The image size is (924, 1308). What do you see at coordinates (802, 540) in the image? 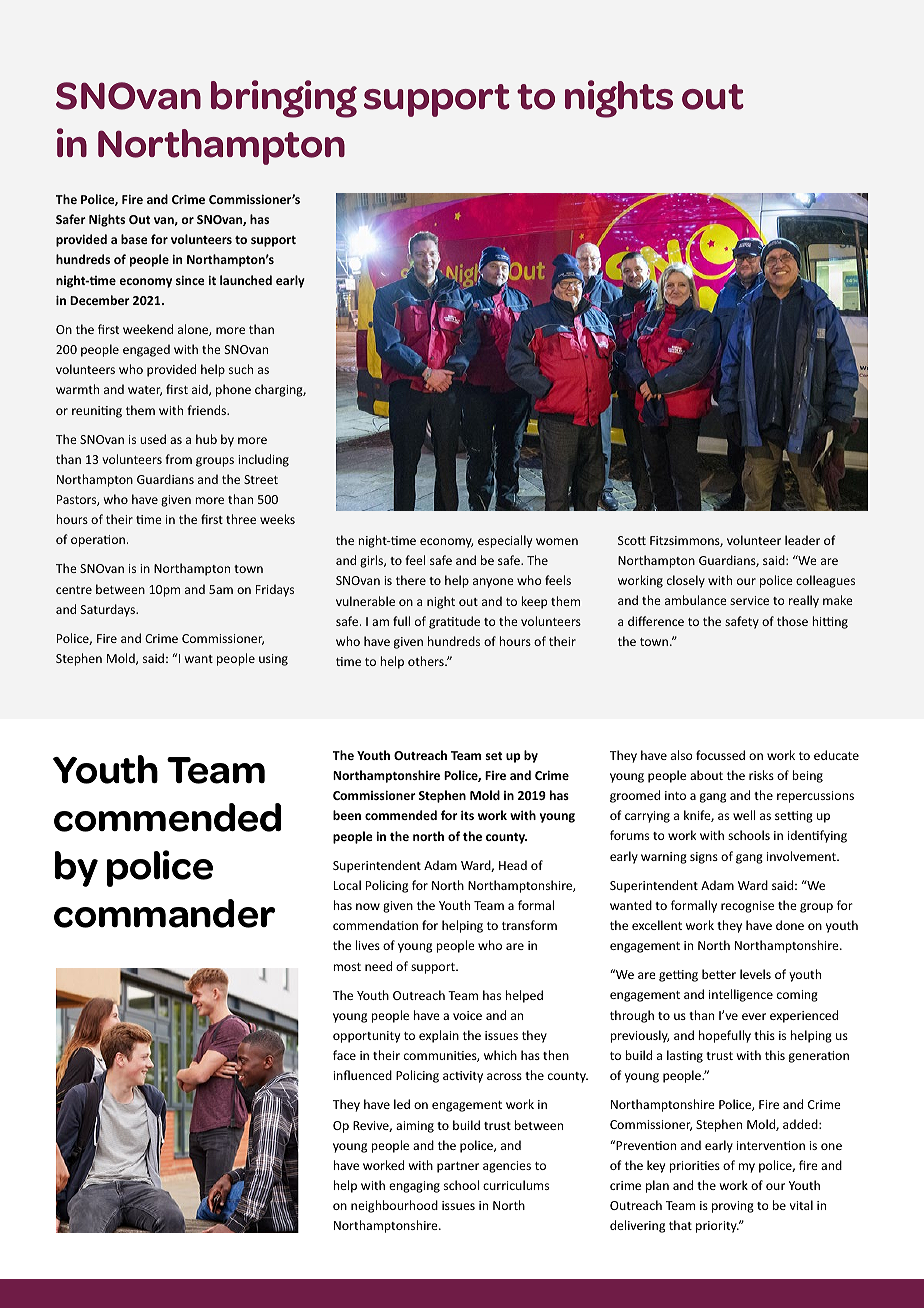
I see `leader` at bounding box center [802, 540].
